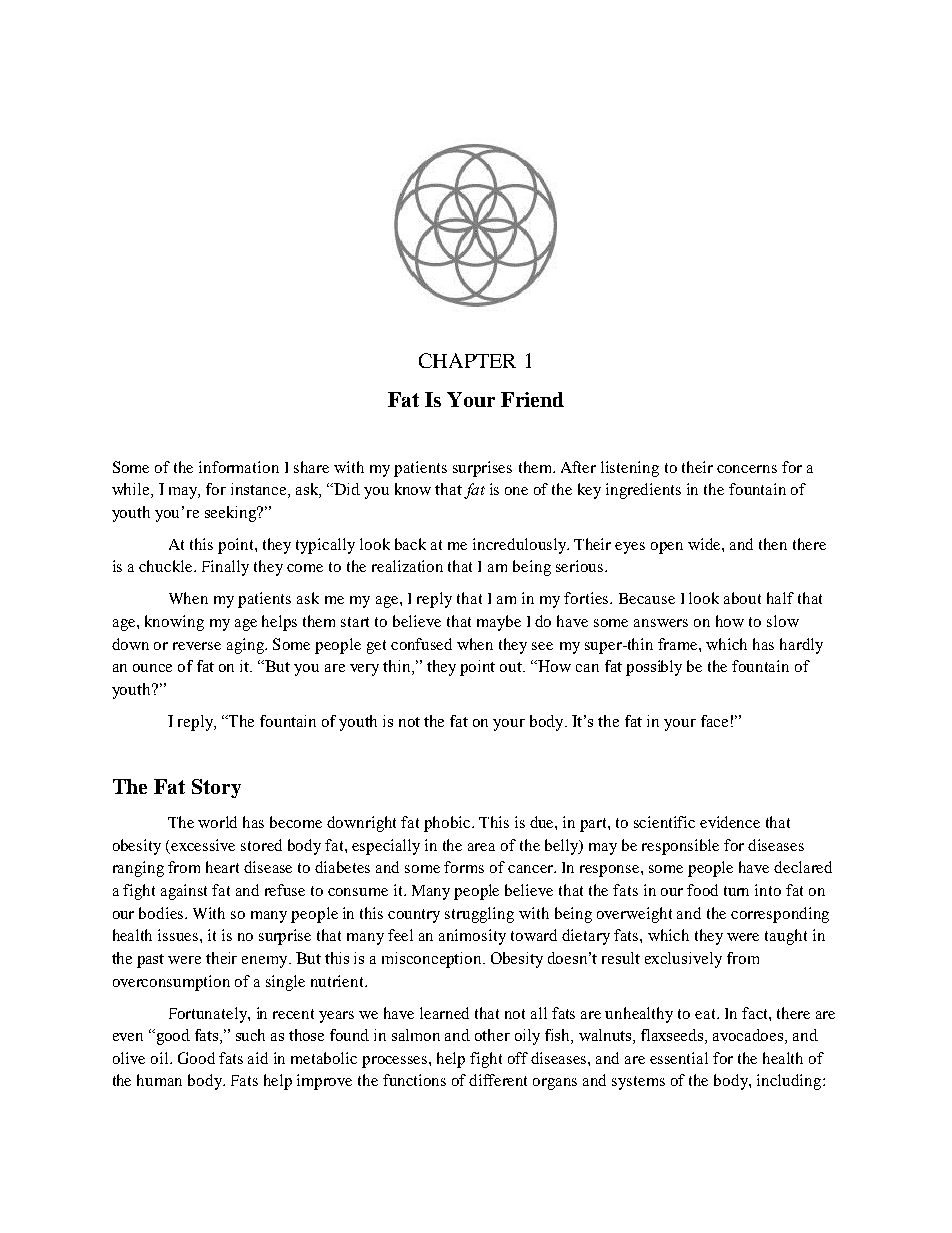 The width and height of the screenshot is (952, 1233). What do you see at coordinates (239, 467) in the screenshot?
I see `information` at bounding box center [239, 467].
